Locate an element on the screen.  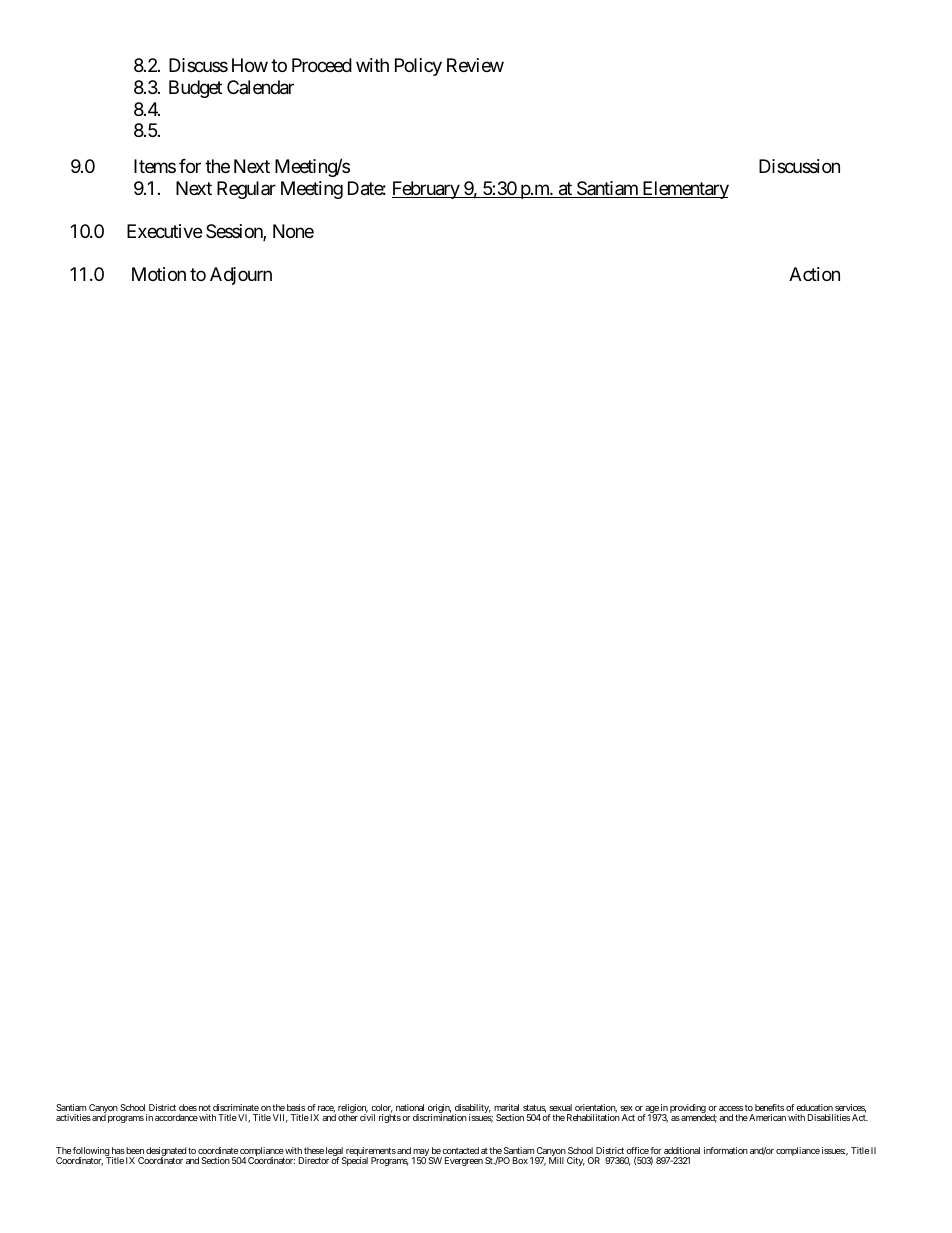
been is located at coordinates (134, 1150).
